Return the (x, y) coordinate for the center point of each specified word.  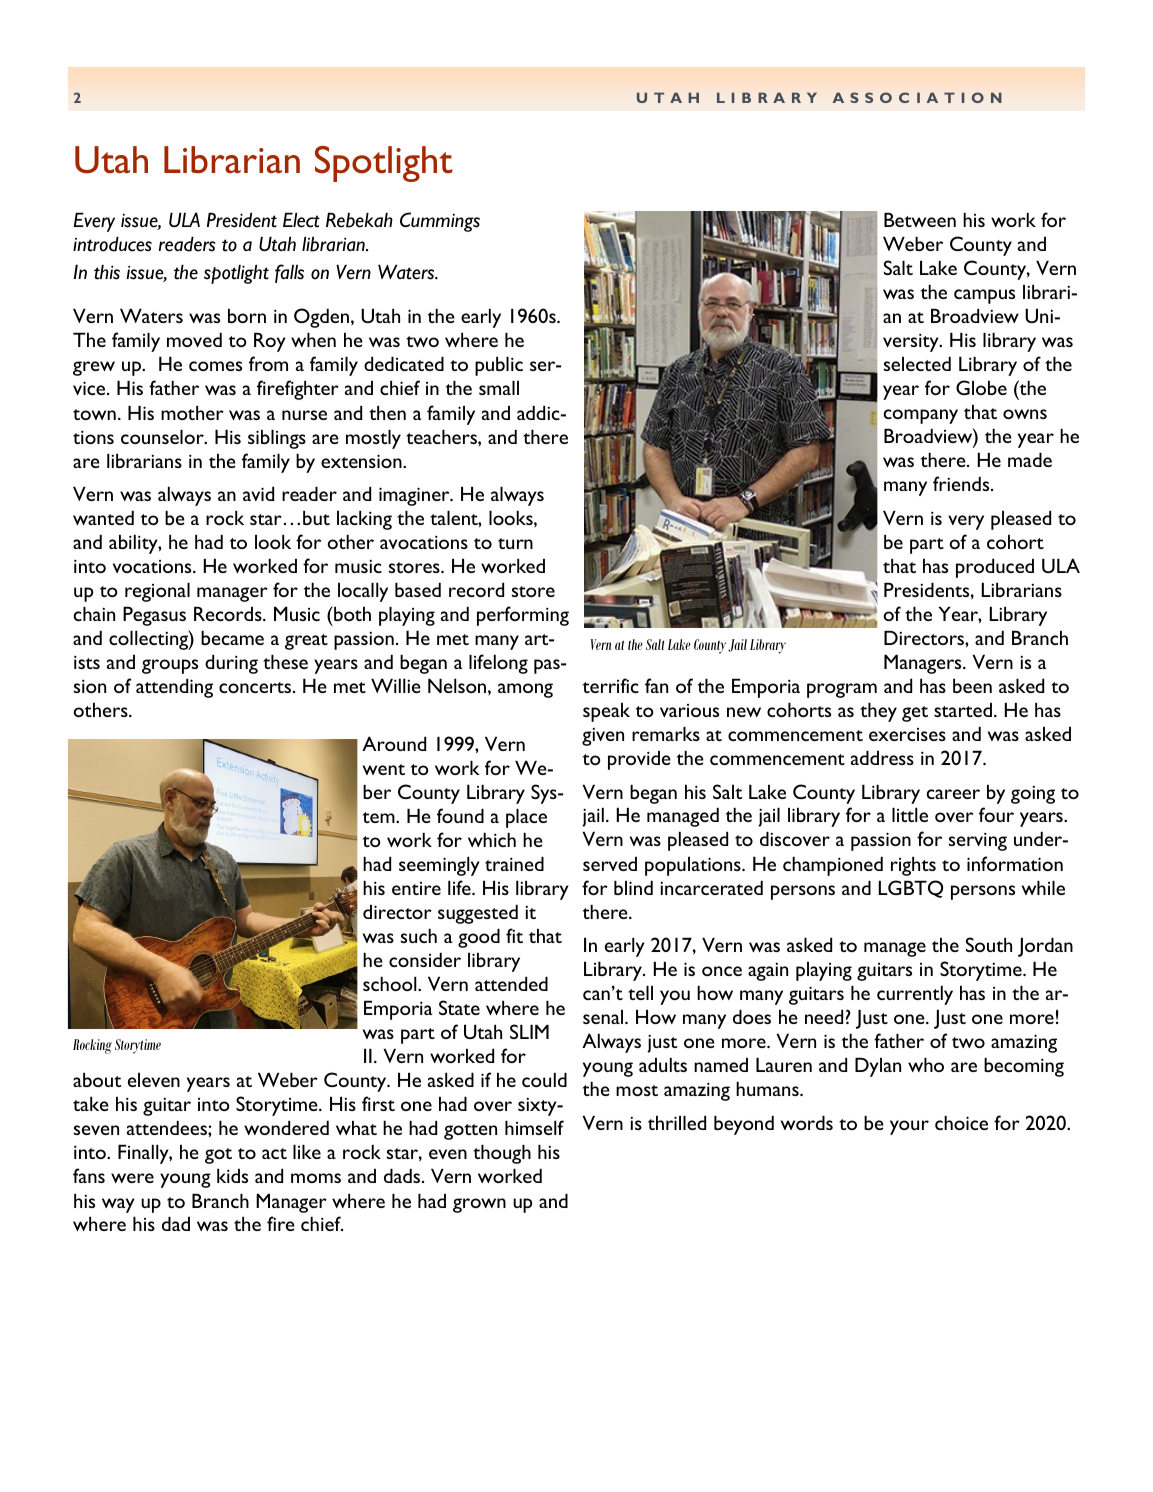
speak (606, 712)
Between (920, 220)
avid (258, 494)
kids (232, 1176)
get (915, 714)
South (989, 944)
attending (174, 688)
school (391, 984)
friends (962, 483)
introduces (112, 244)
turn (515, 543)
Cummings (440, 222)
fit (514, 935)
